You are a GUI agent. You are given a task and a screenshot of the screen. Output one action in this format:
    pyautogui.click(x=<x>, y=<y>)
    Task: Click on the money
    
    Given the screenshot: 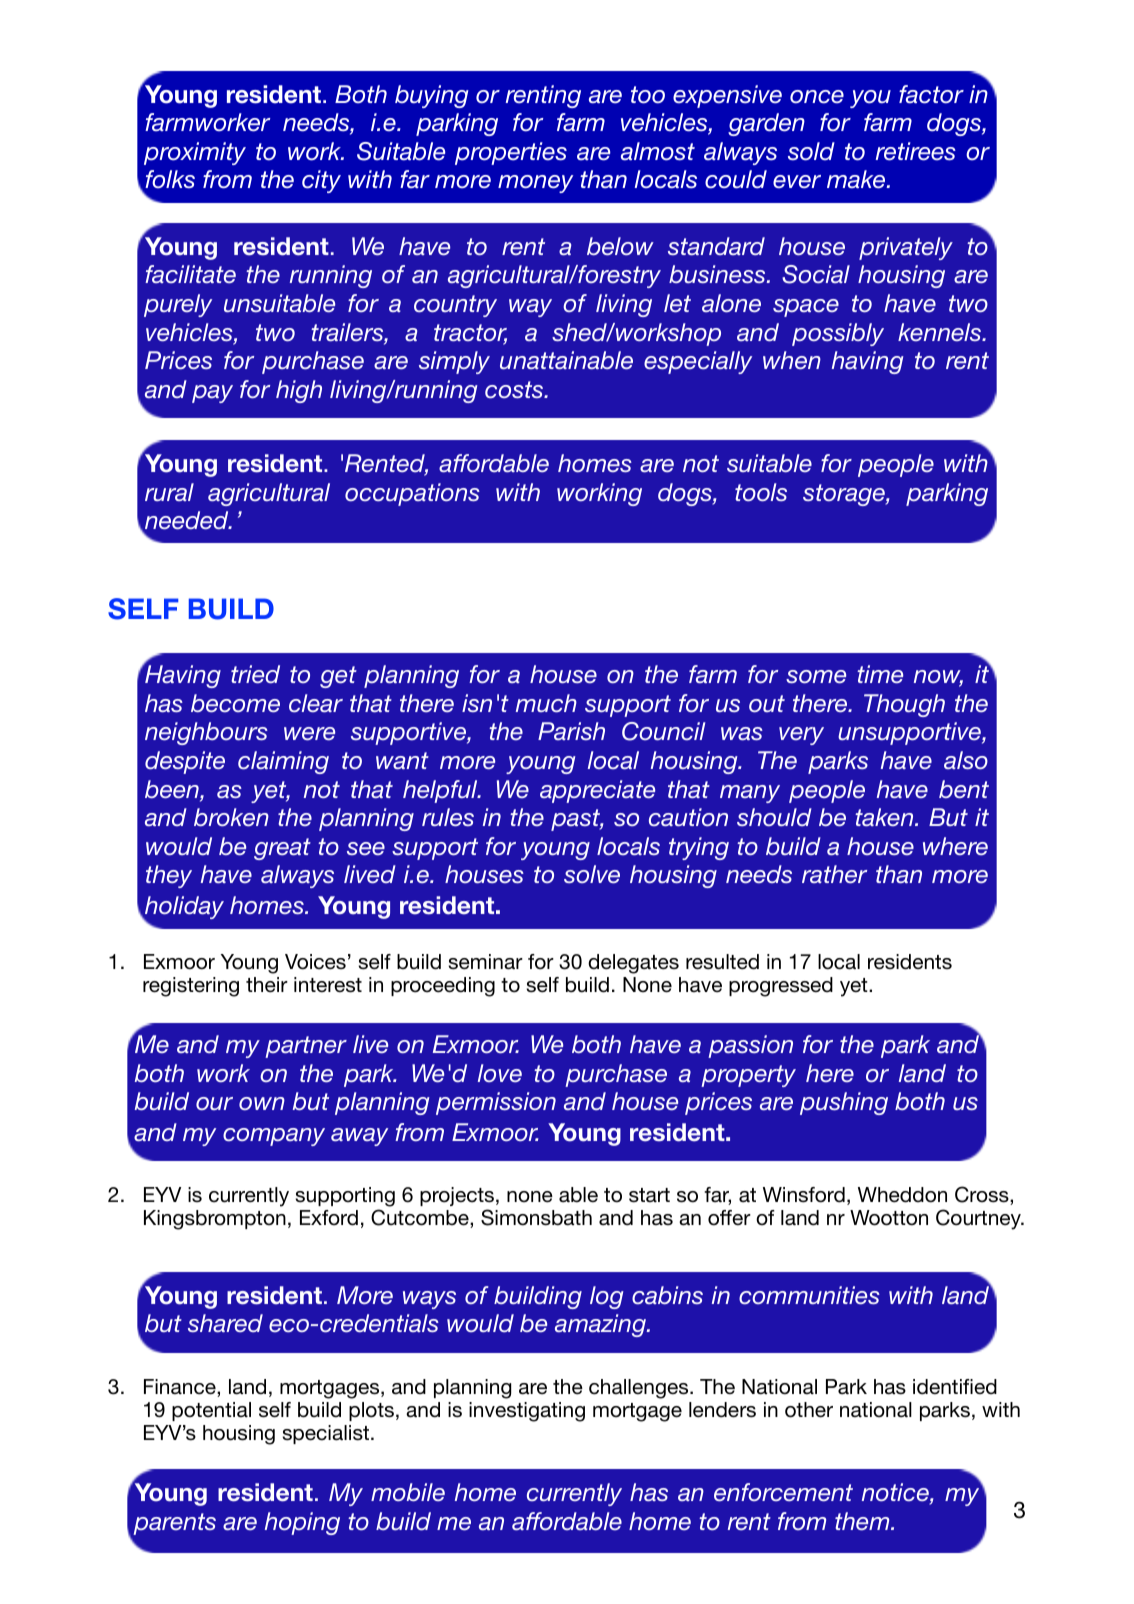 What is the action you would take?
    pyautogui.click(x=535, y=184)
